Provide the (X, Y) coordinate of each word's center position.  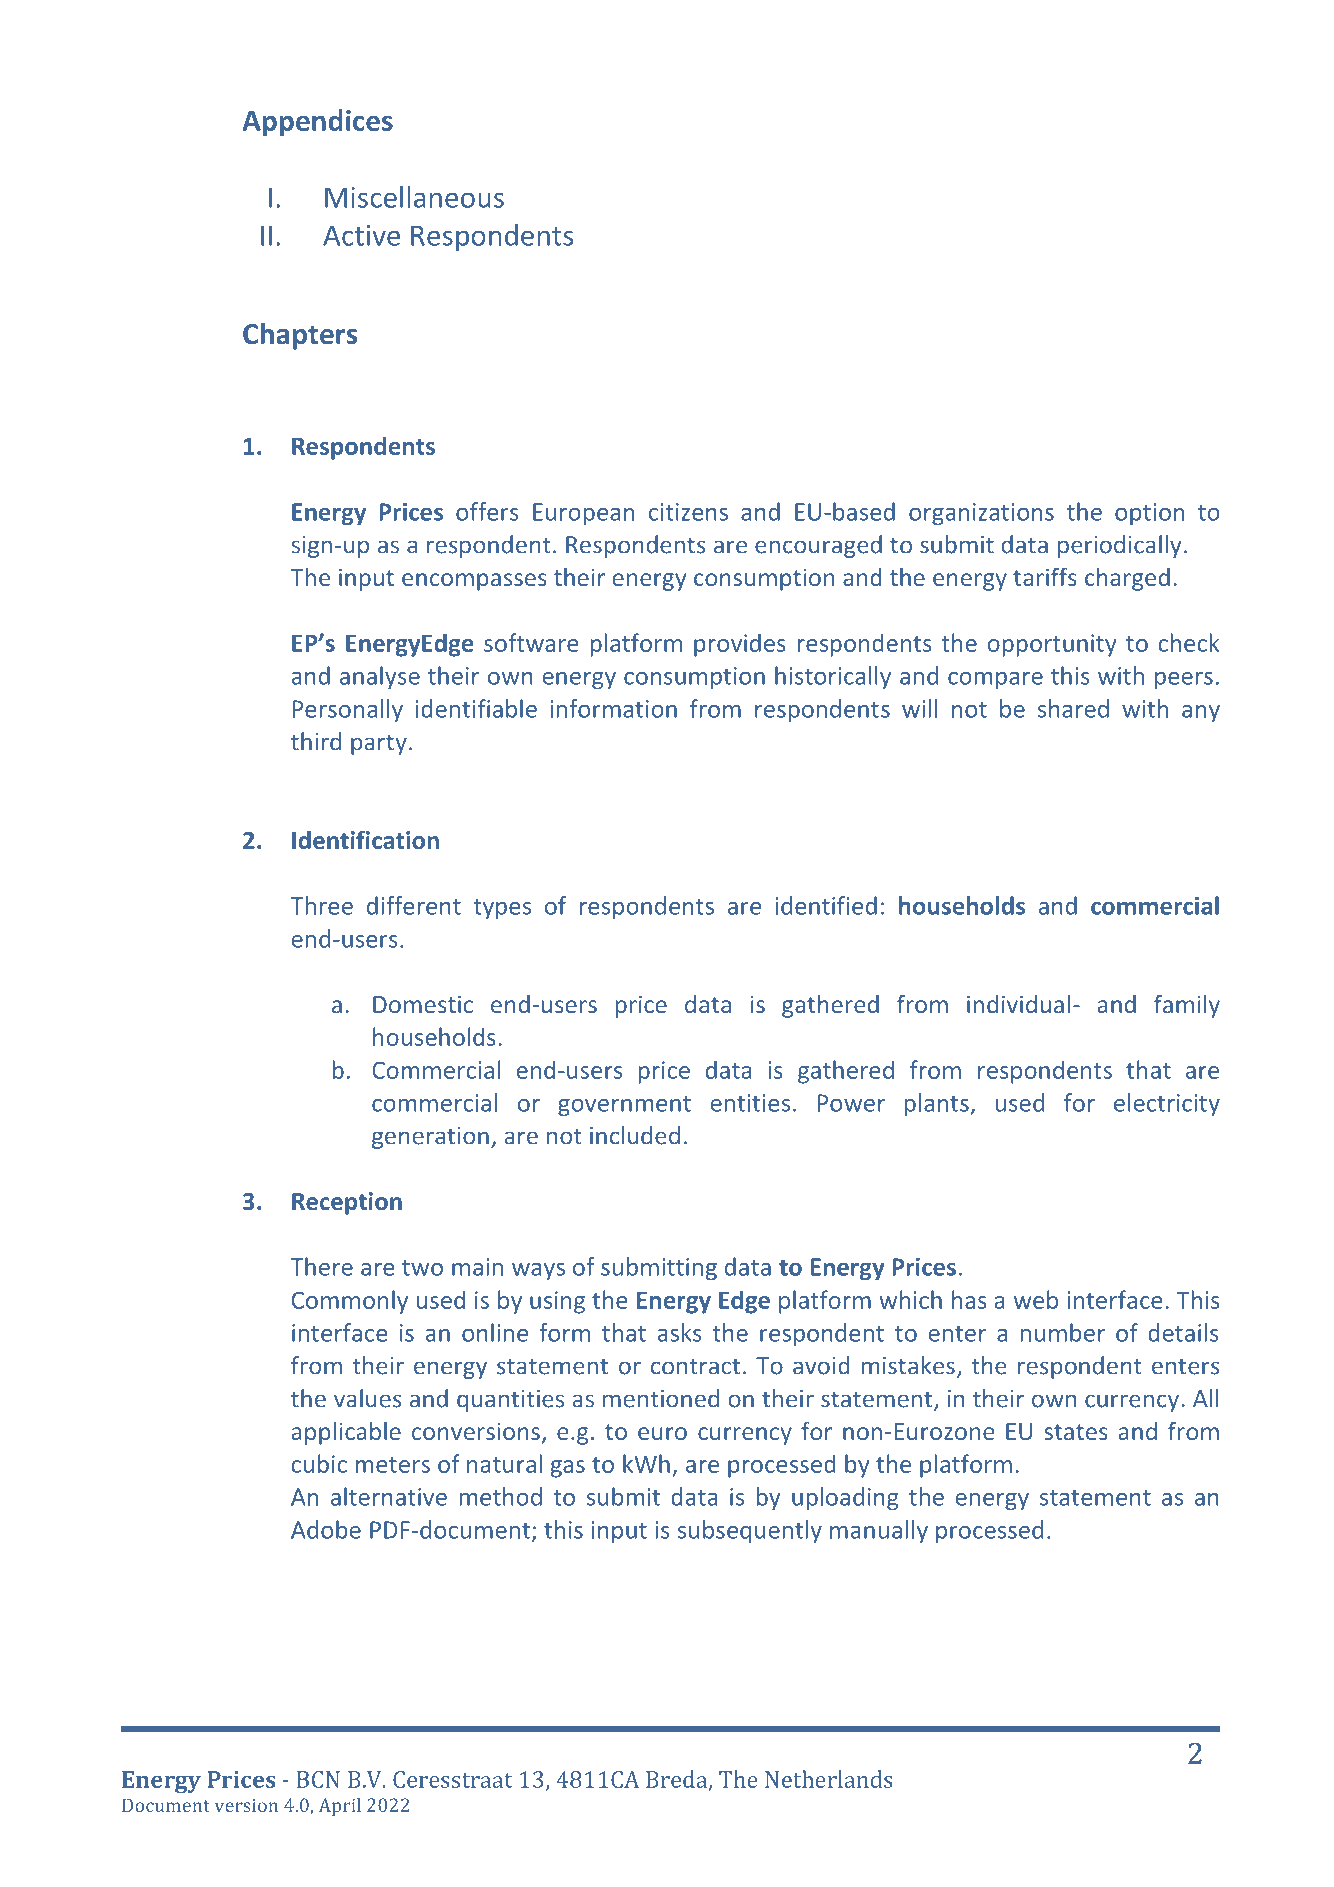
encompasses (474, 582)
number (1063, 1332)
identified (826, 905)
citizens (688, 512)
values (368, 1398)
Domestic (423, 1004)
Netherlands (829, 1779)
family (1187, 1006)
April (340, 1807)
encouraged (818, 546)
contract (695, 1366)
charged (1127, 579)
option (1149, 514)
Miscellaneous (414, 197)
